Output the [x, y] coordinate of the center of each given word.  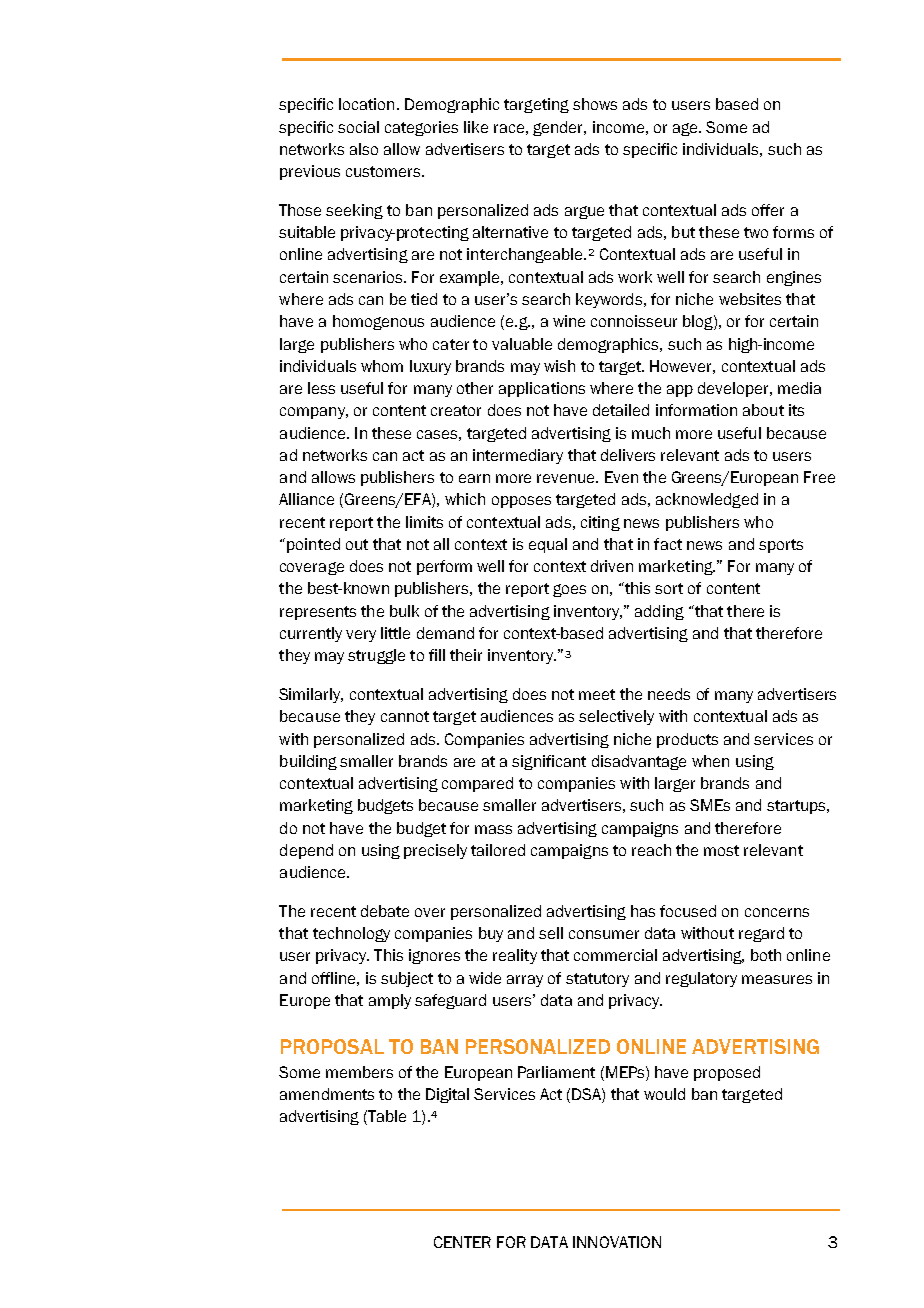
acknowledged [707, 500]
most [721, 850]
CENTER [462, 1242]
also [364, 149]
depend [306, 851]
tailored [498, 850]
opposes [521, 502]
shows [595, 104]
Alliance [306, 499]
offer [768, 210]
